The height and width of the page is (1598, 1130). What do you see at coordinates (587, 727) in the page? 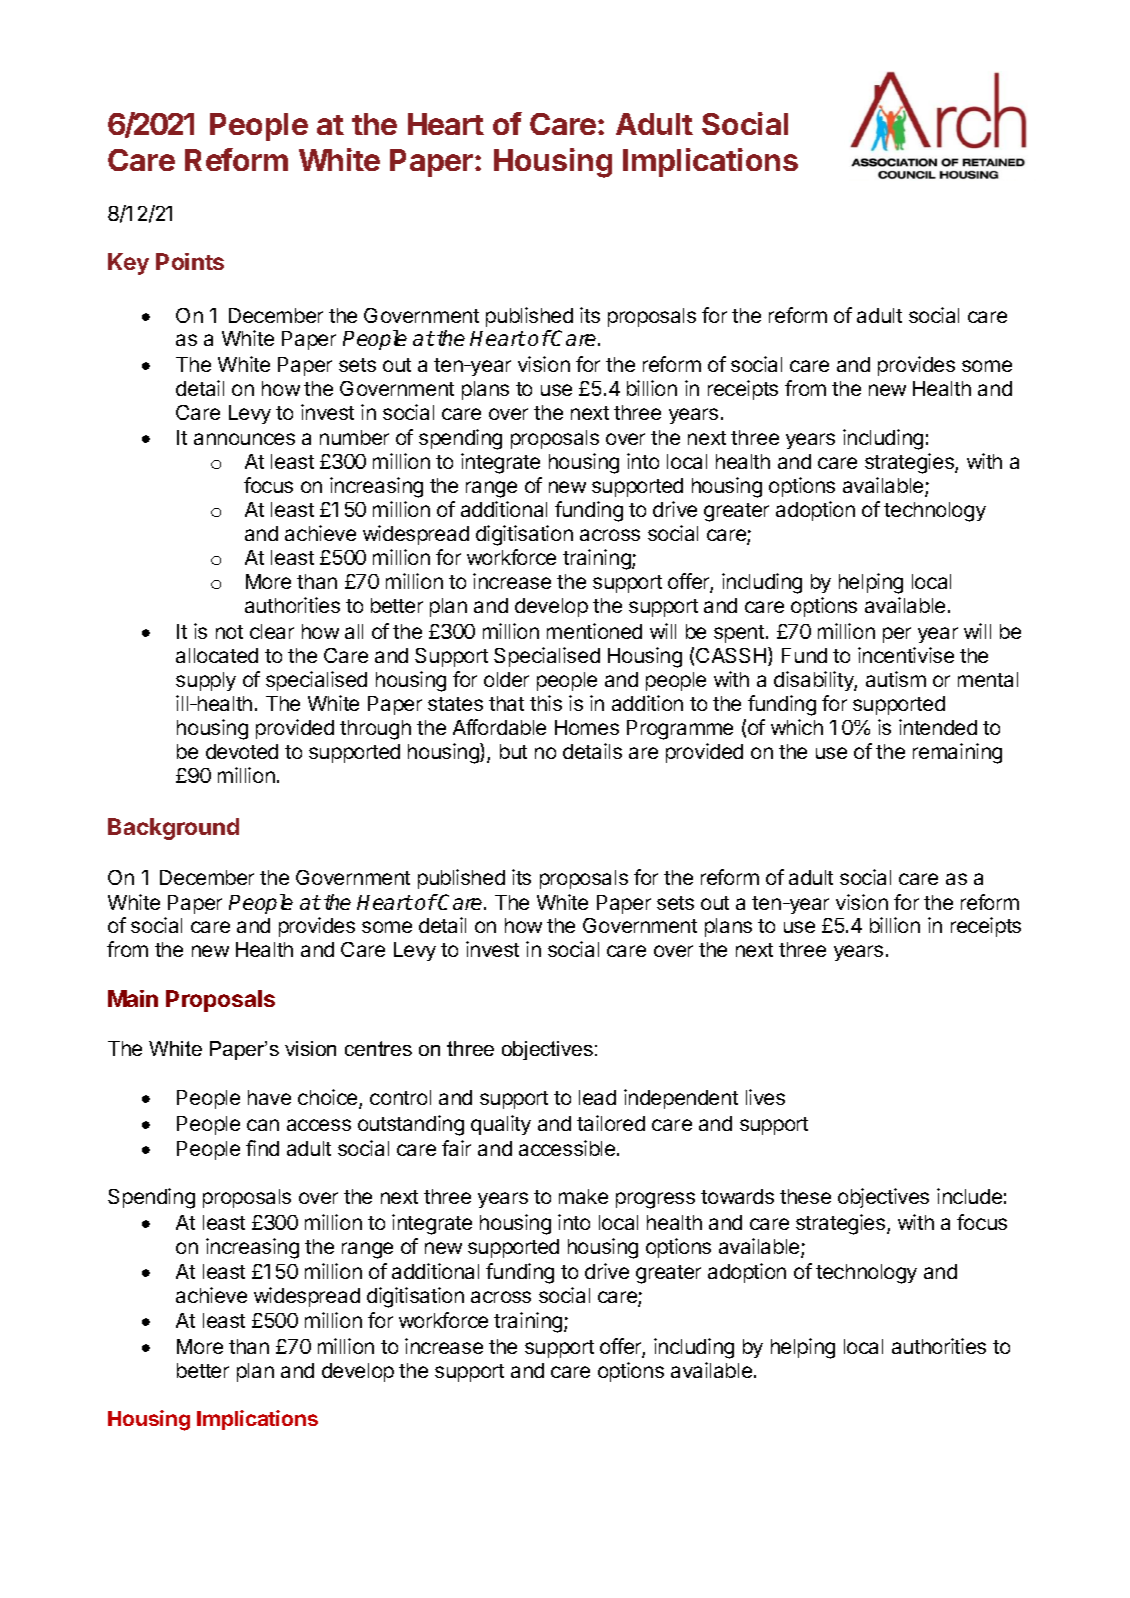
I see `Homes` at bounding box center [587, 727].
